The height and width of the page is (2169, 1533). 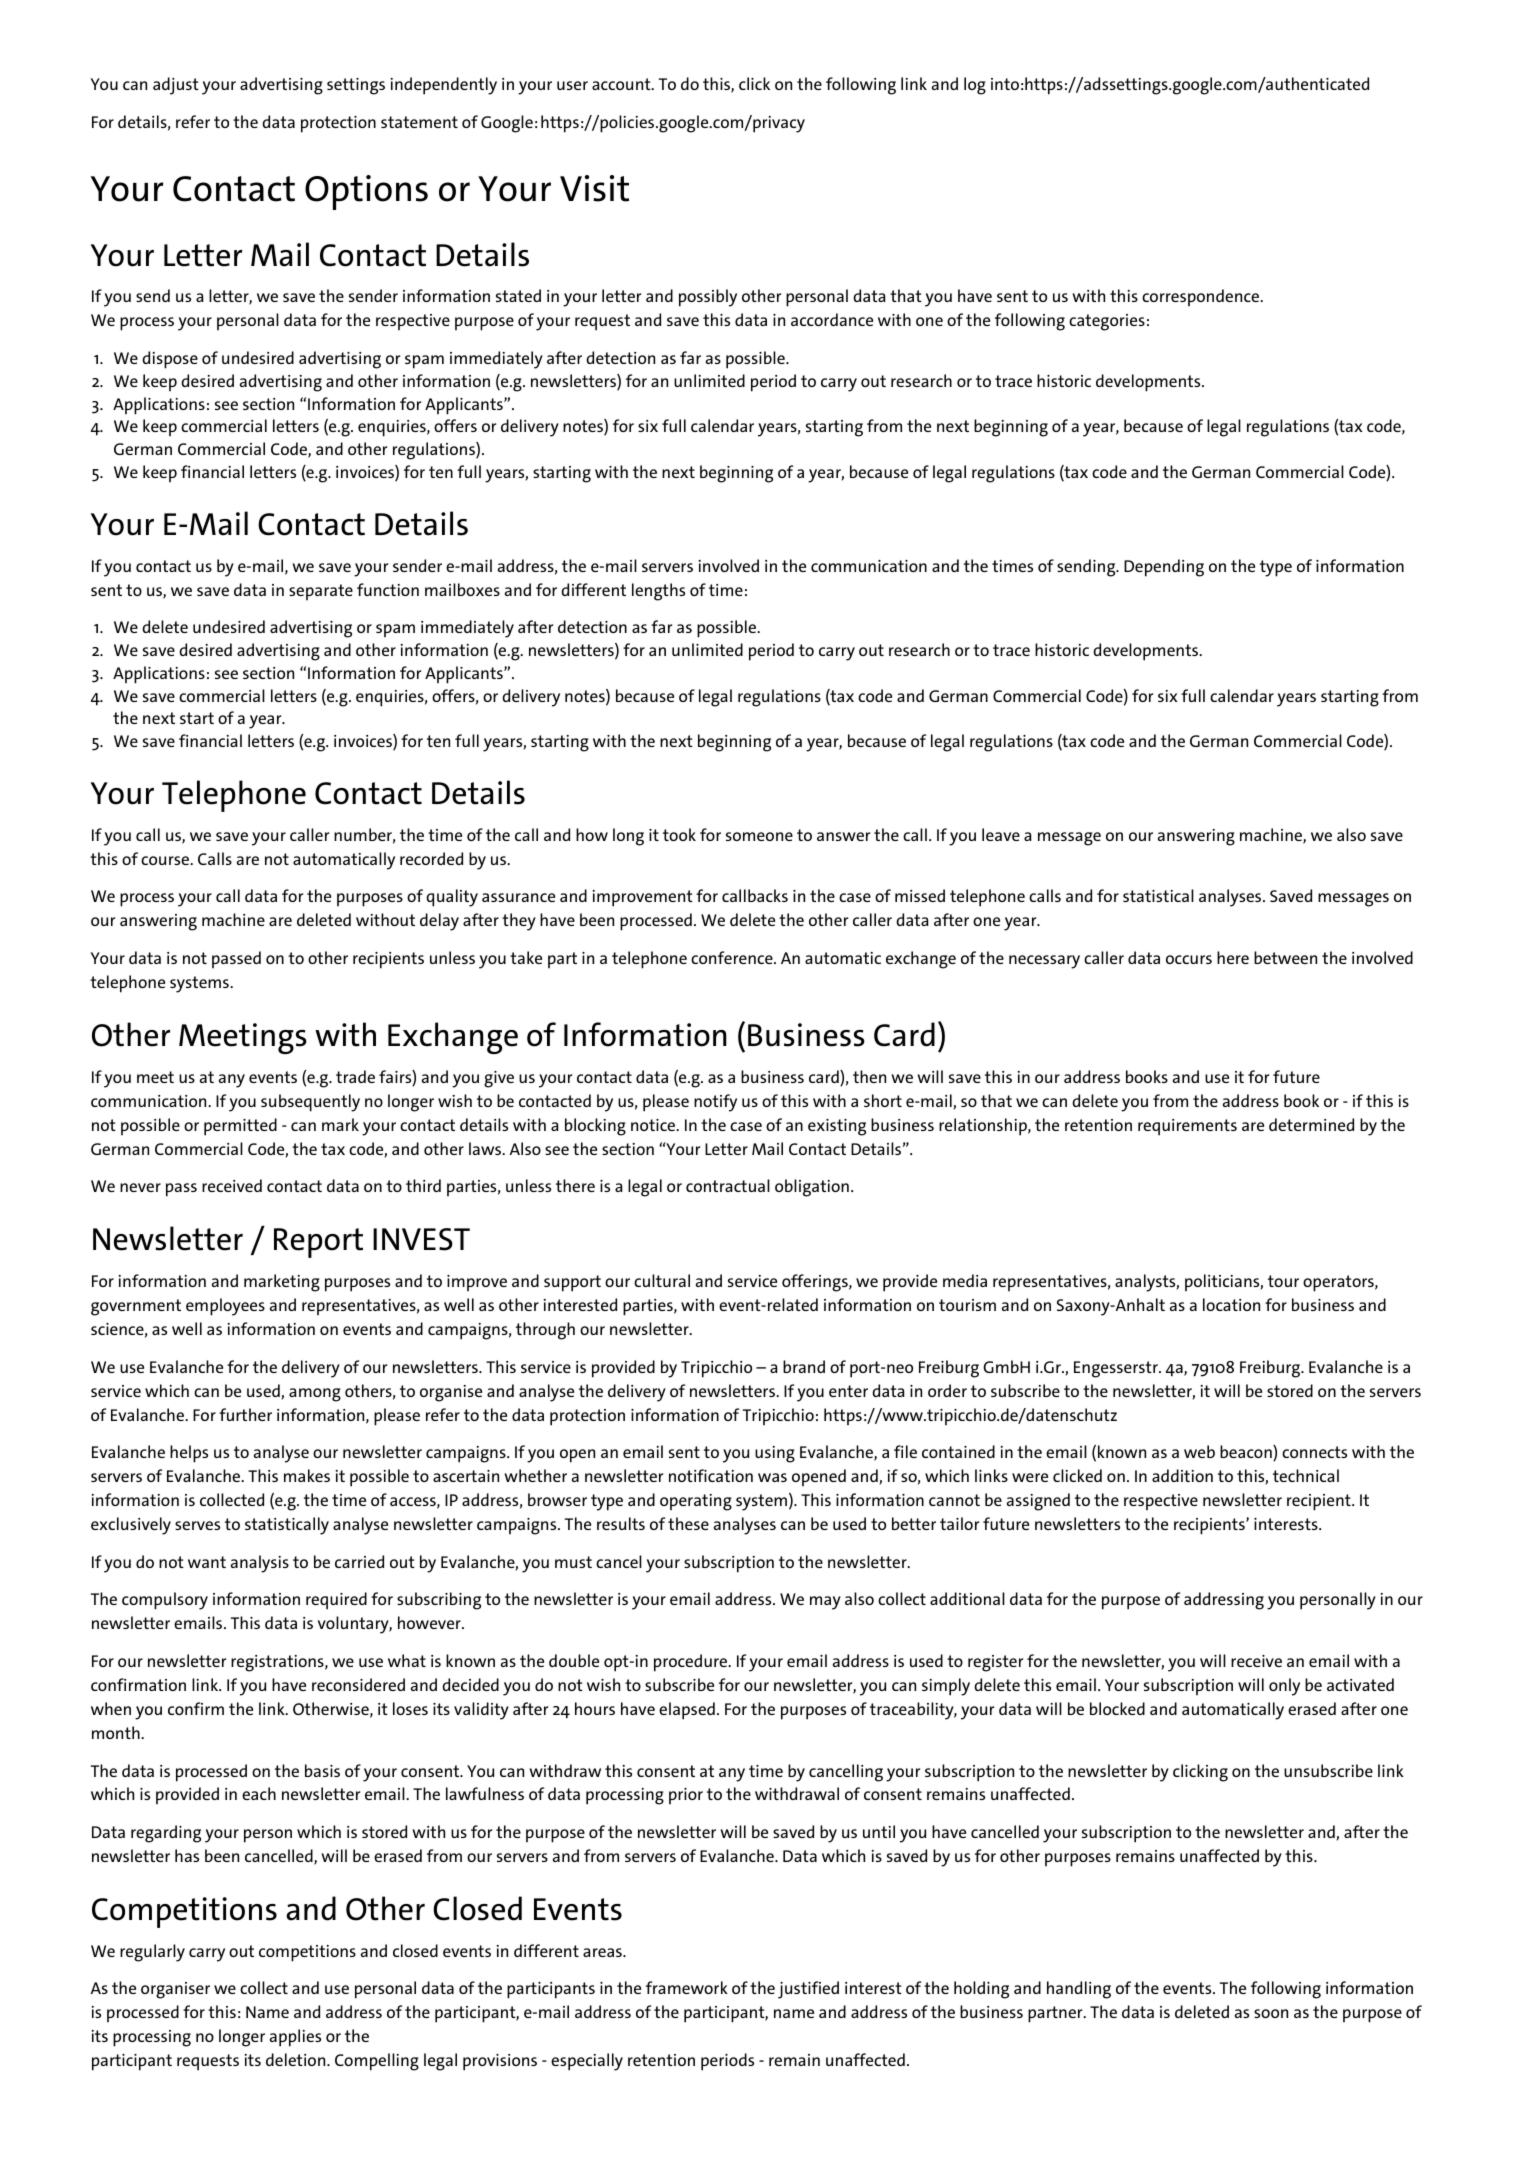 I want to click on notify, so click(x=715, y=1103).
